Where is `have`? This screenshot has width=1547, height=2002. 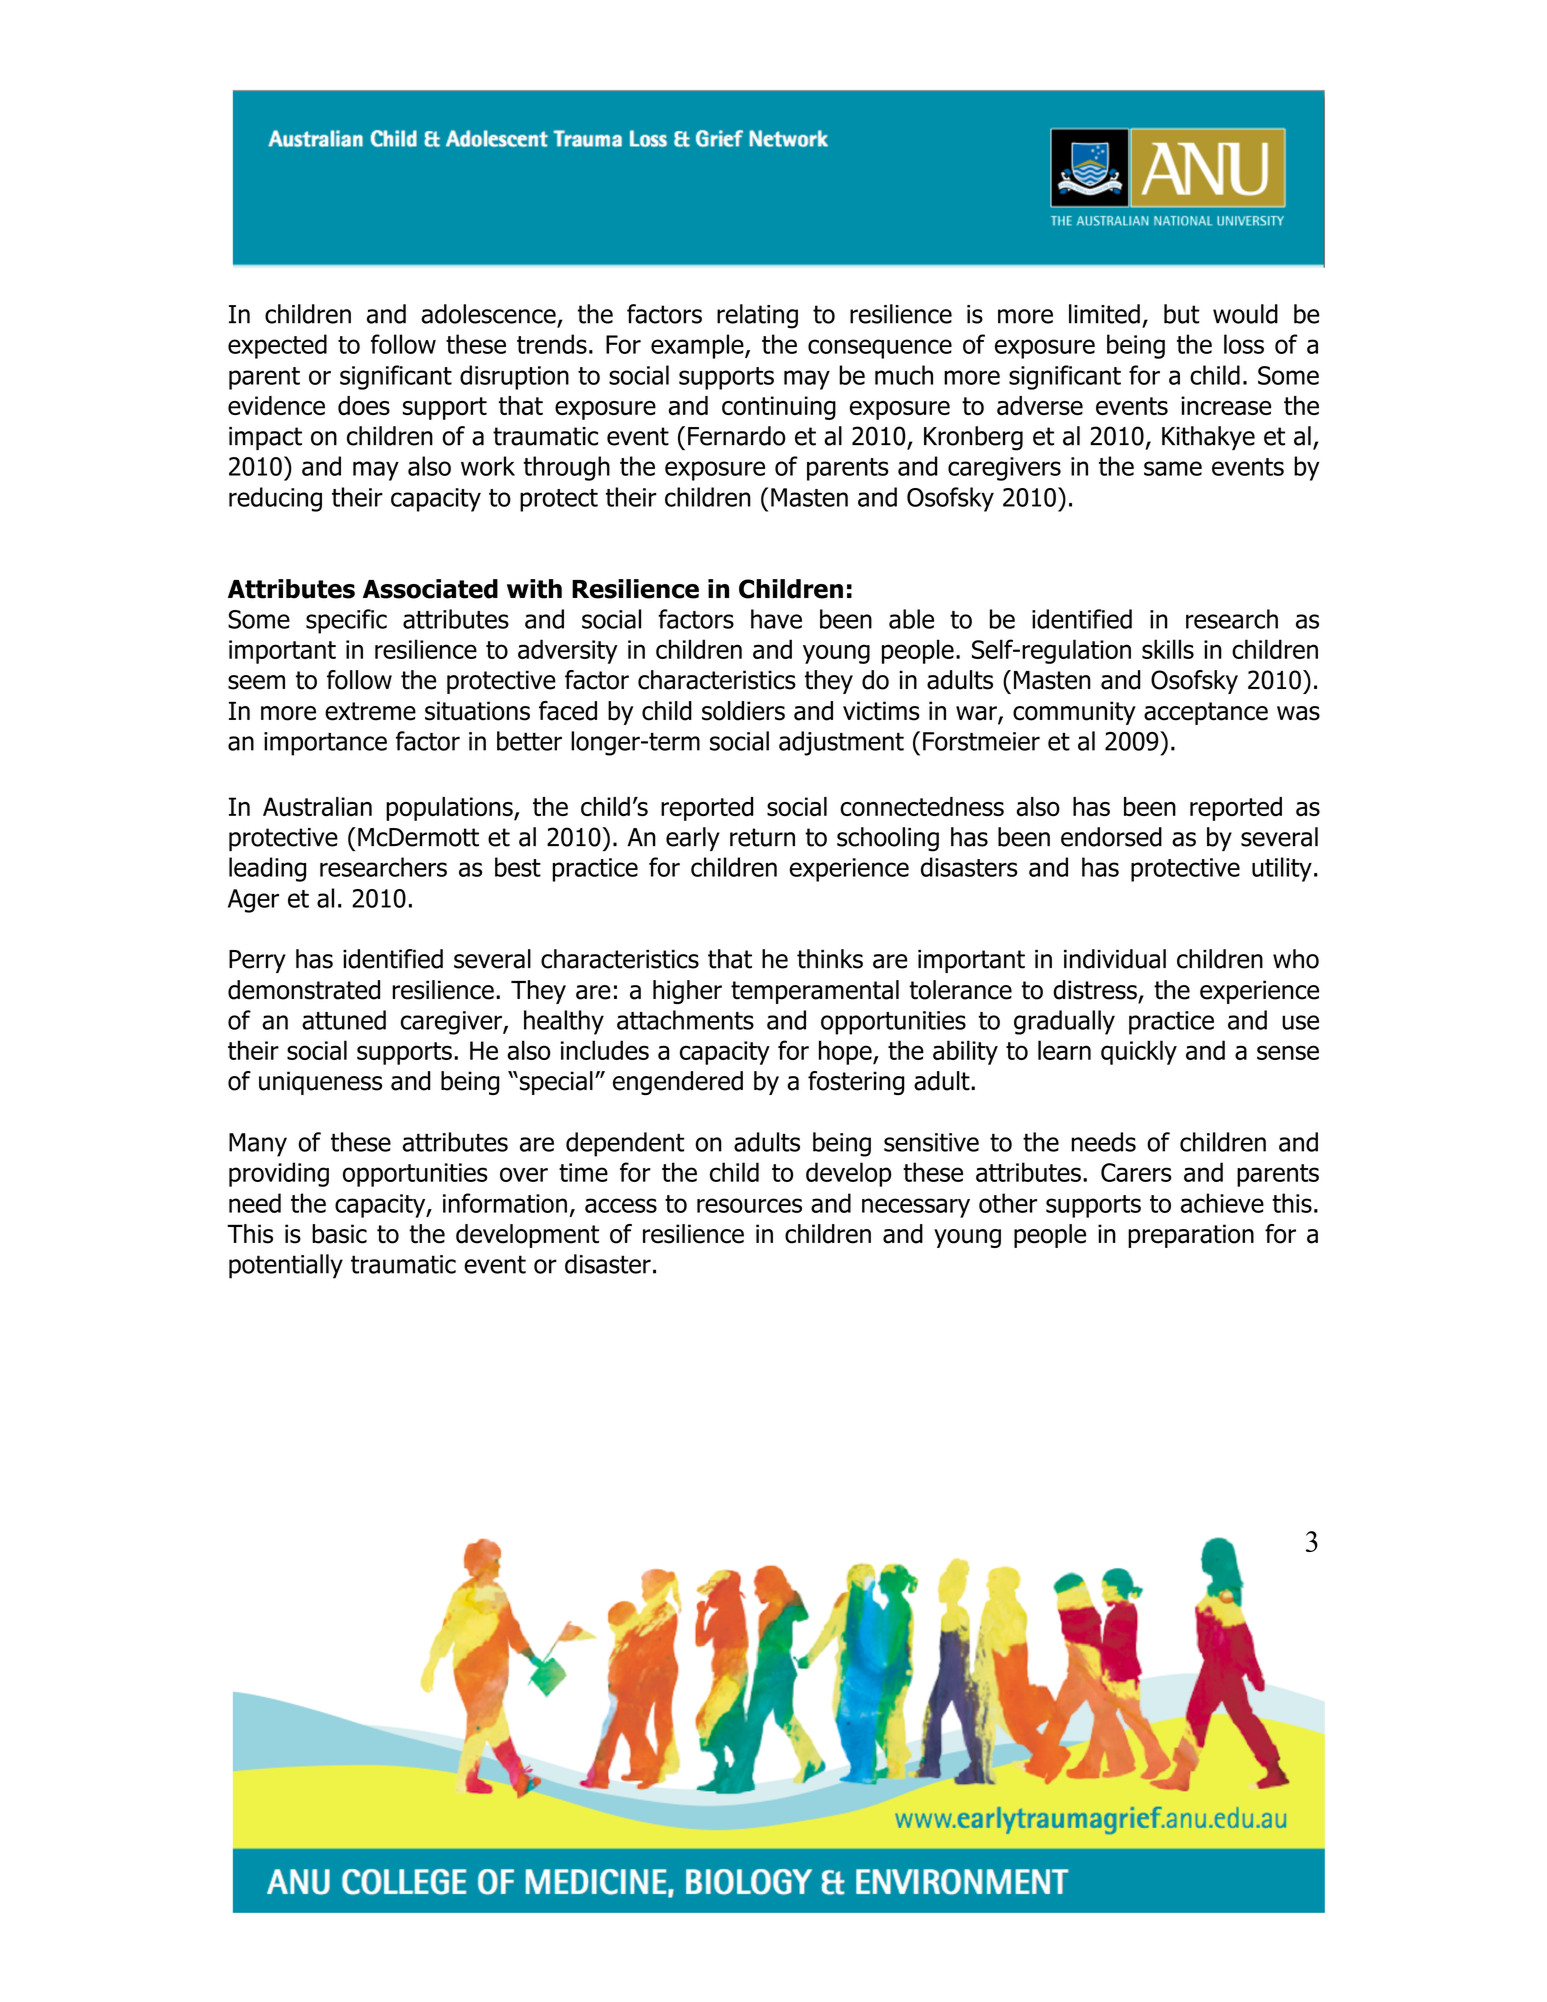
have is located at coordinates (776, 619).
